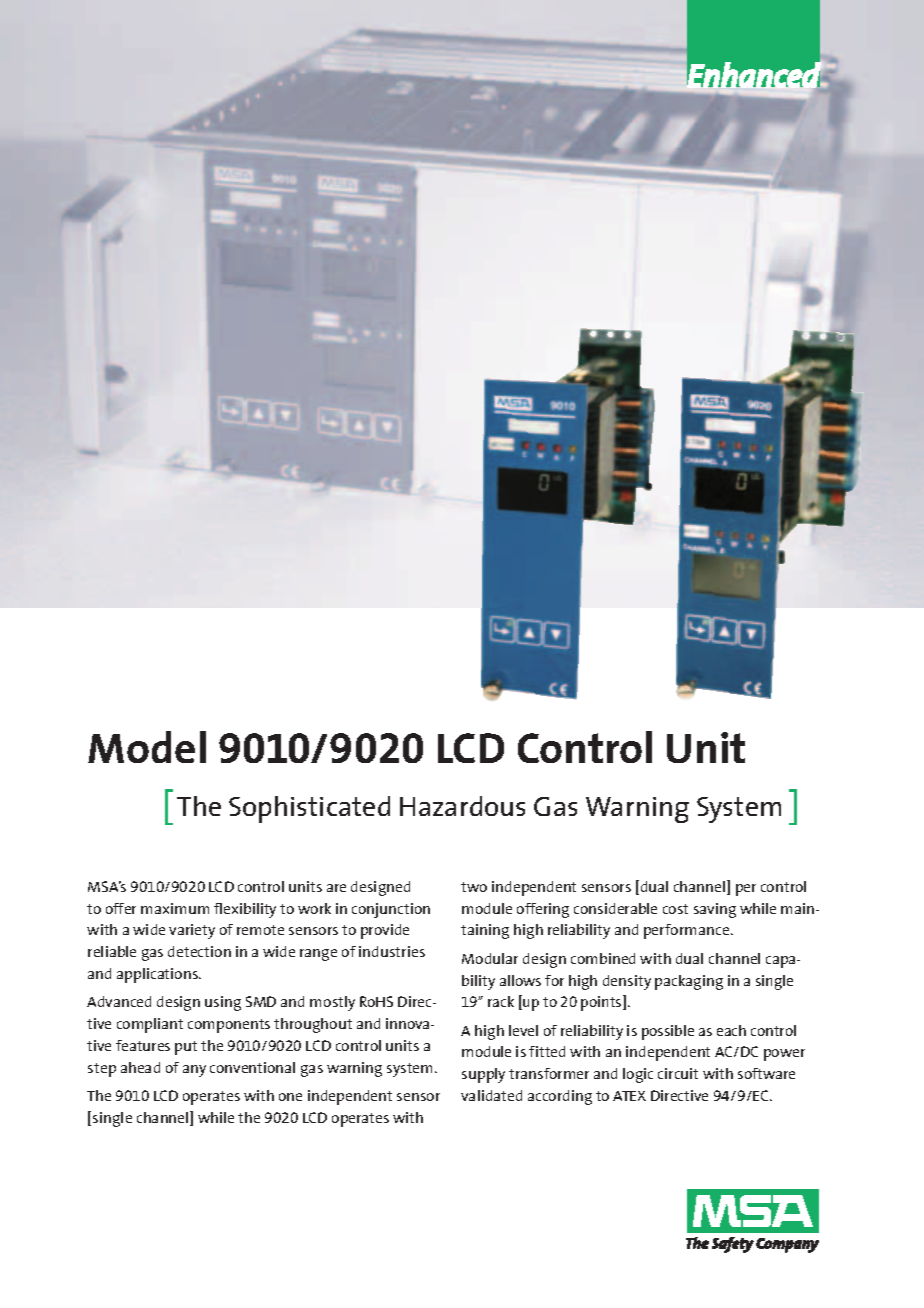 Image resolution: width=924 pixels, height=1308 pixels. Describe the element at coordinates (192, 931) in the document. I see `variety` at that location.
